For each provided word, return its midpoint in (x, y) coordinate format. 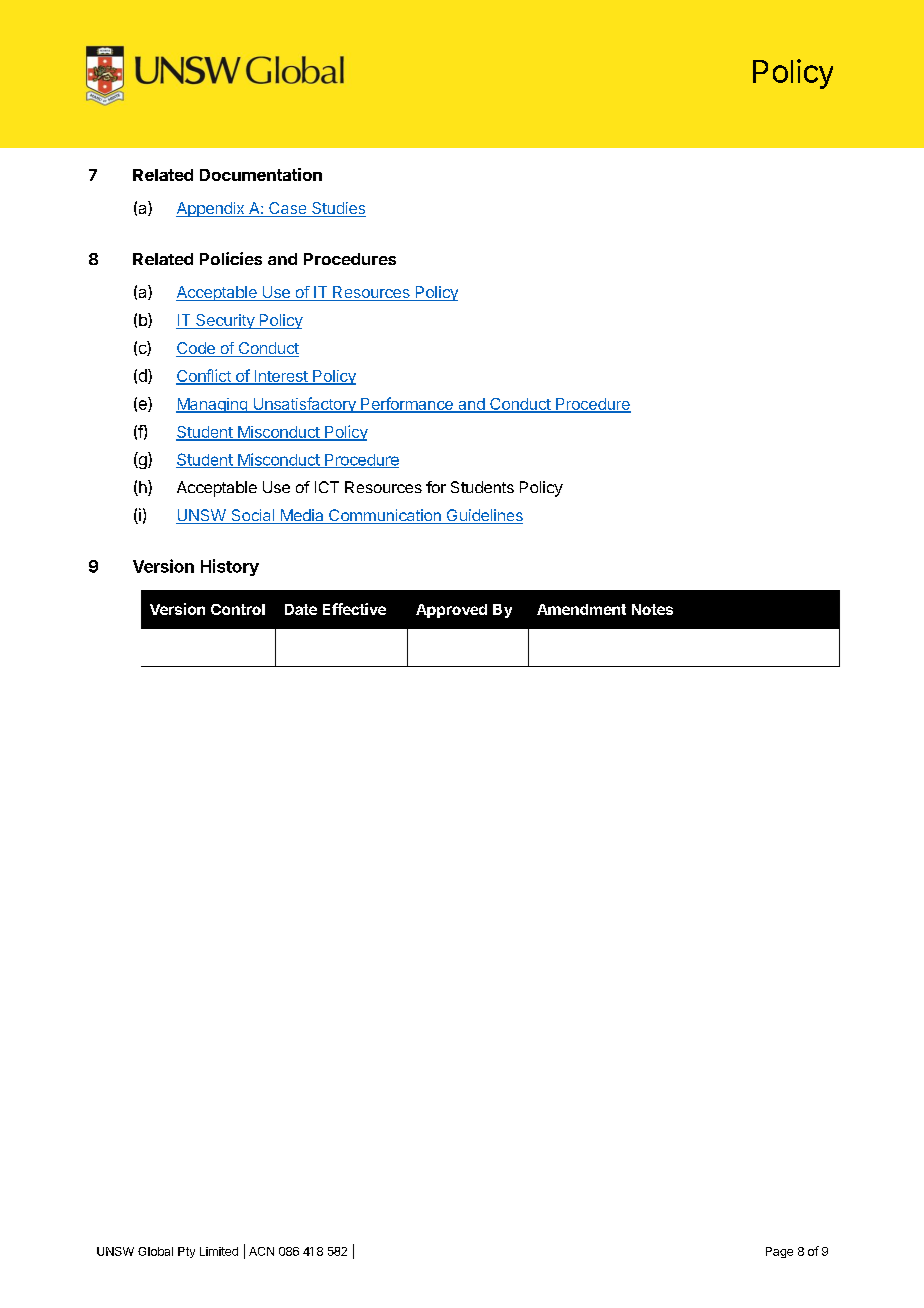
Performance (407, 404)
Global (155, 1251)
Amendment (581, 609)
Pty (186, 1252)
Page (779, 1252)
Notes (652, 609)
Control (238, 609)
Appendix (211, 209)
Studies (338, 209)
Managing (212, 405)
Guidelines (483, 516)
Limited (219, 1251)
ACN (261, 1251)
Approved (451, 611)
